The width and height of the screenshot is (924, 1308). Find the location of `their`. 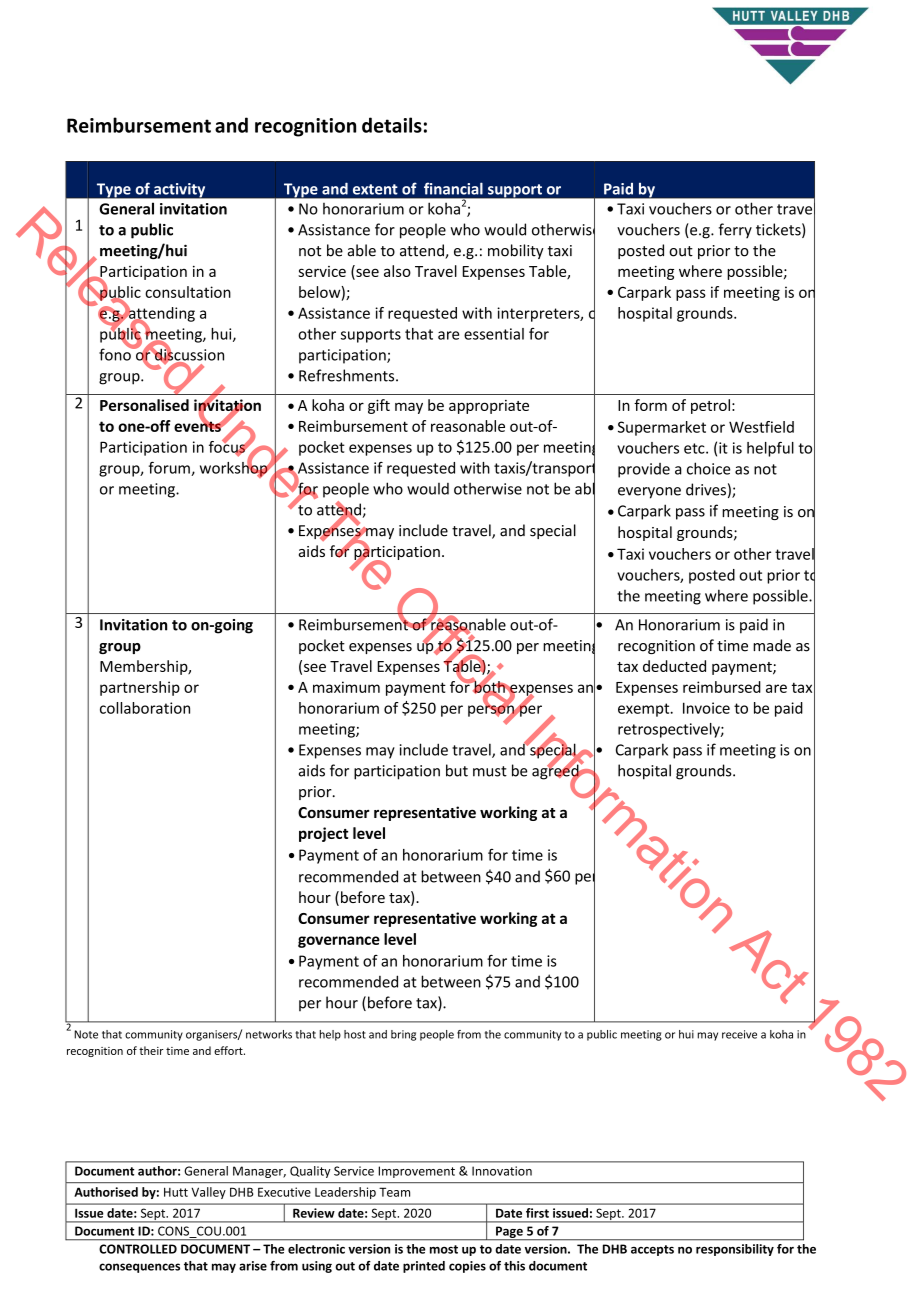

their is located at coordinates (151, 1050).
